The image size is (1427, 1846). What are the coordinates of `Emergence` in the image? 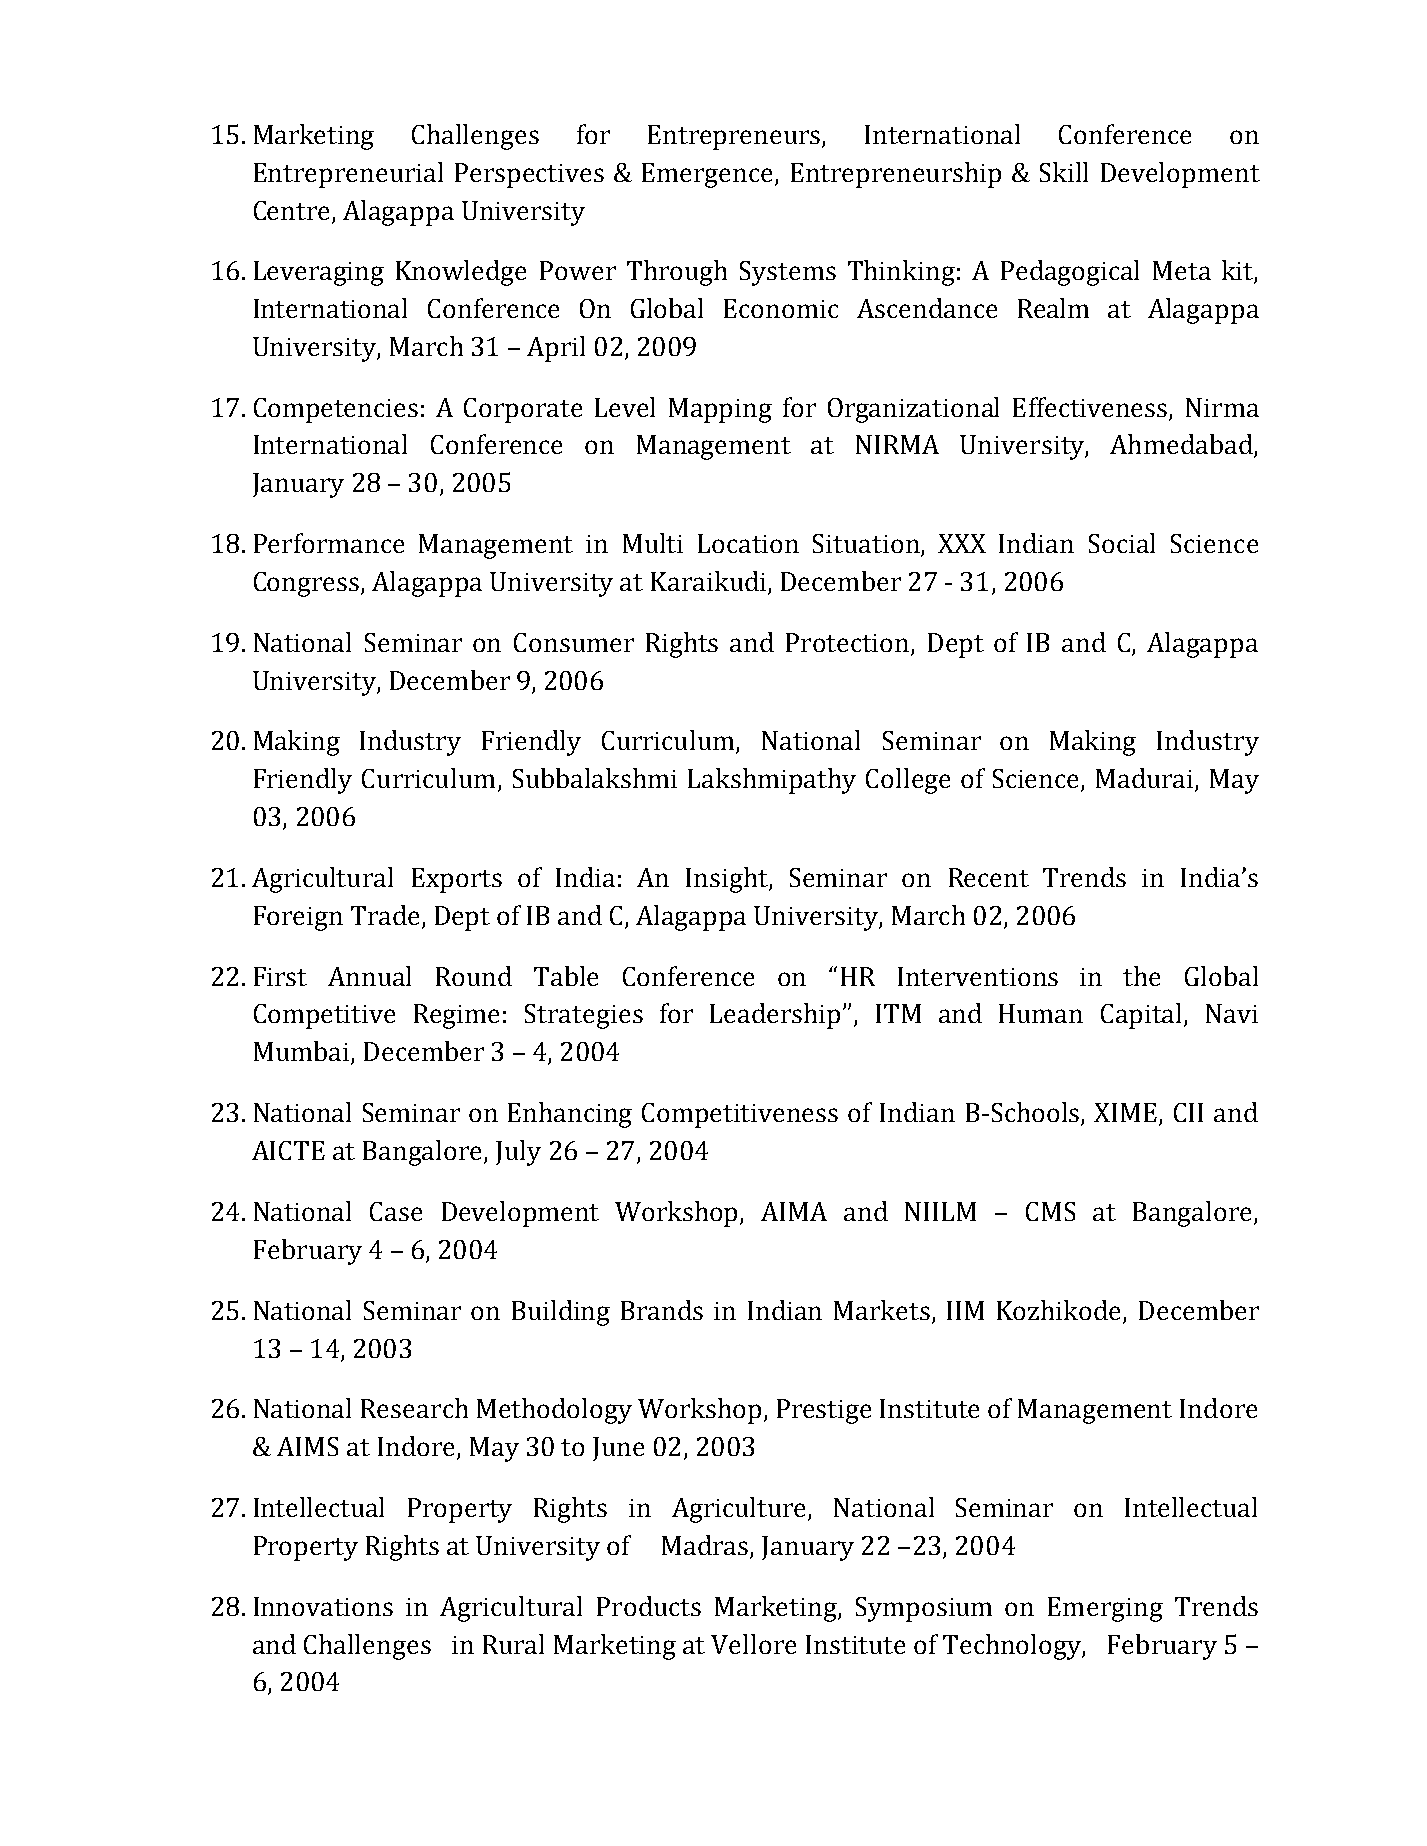 It's located at (709, 175).
